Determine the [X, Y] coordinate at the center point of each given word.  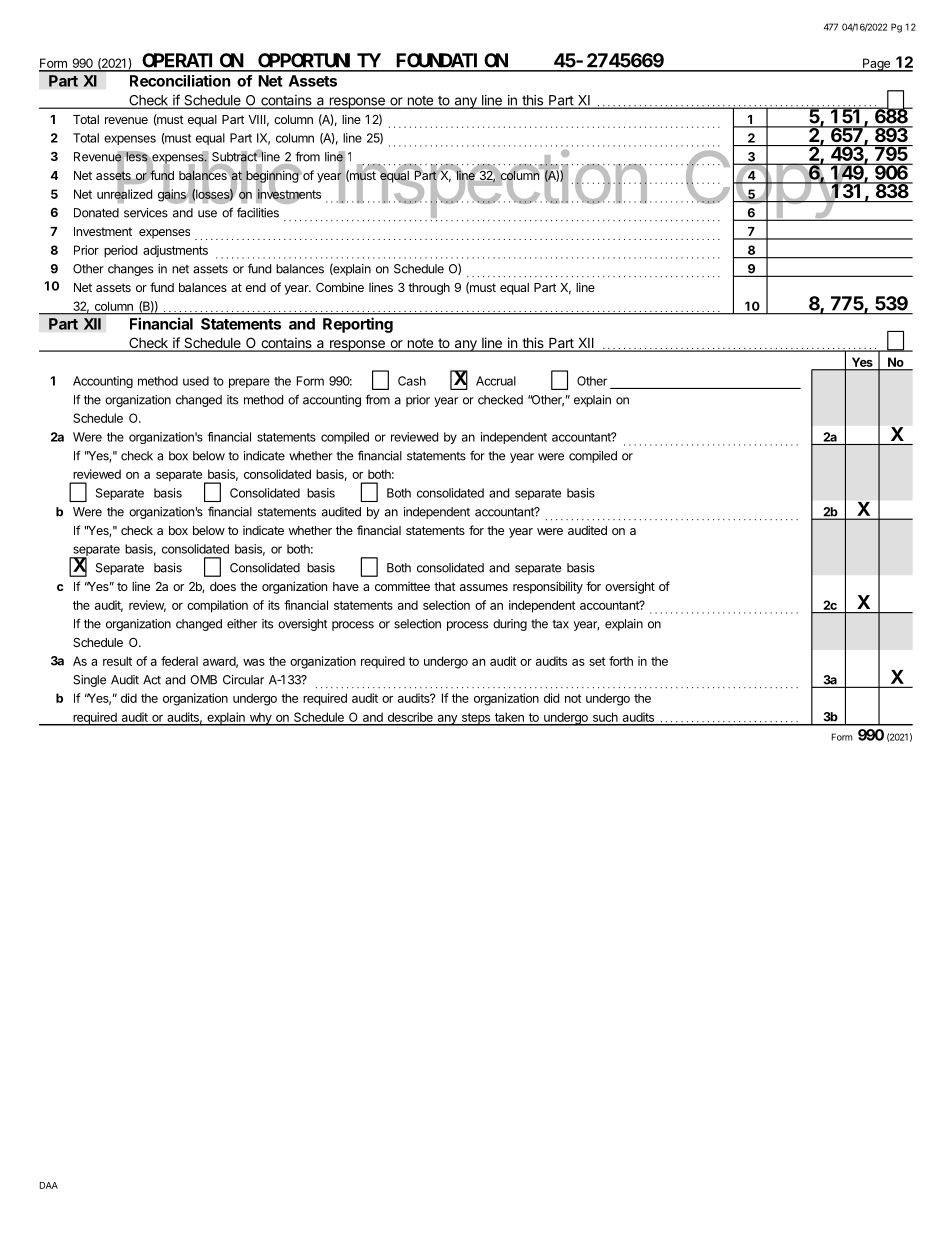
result [117, 661]
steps [475, 719]
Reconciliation [180, 81]
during [510, 625]
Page [876, 65]
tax [560, 624]
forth [621, 661]
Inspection [491, 185]
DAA [49, 1185]
